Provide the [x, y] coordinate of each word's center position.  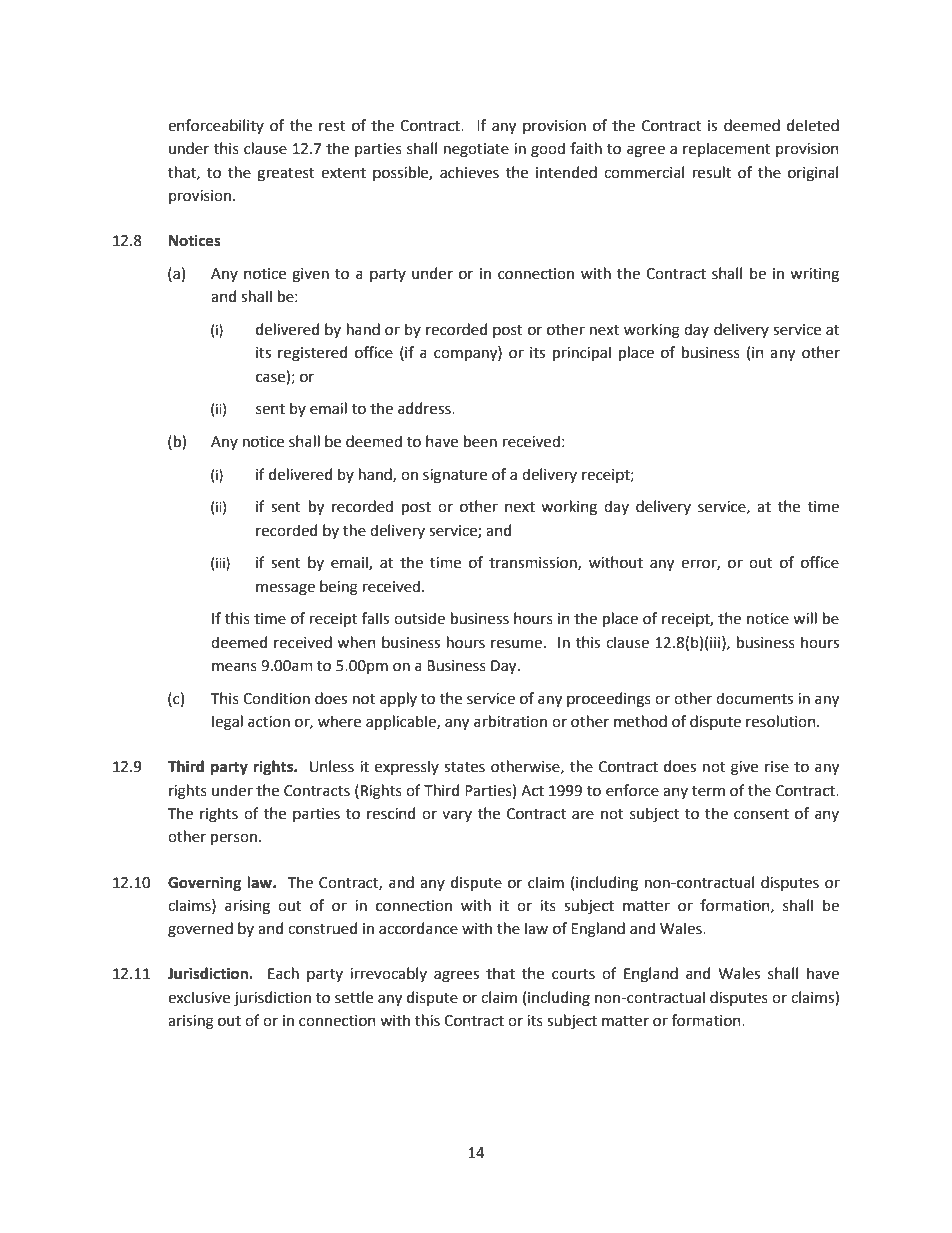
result [712, 172]
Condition [276, 698]
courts [573, 974]
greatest [286, 175]
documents [754, 698]
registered [312, 354]
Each [283, 973]
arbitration [510, 721]
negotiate [476, 150]
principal [582, 353]
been [480, 441]
